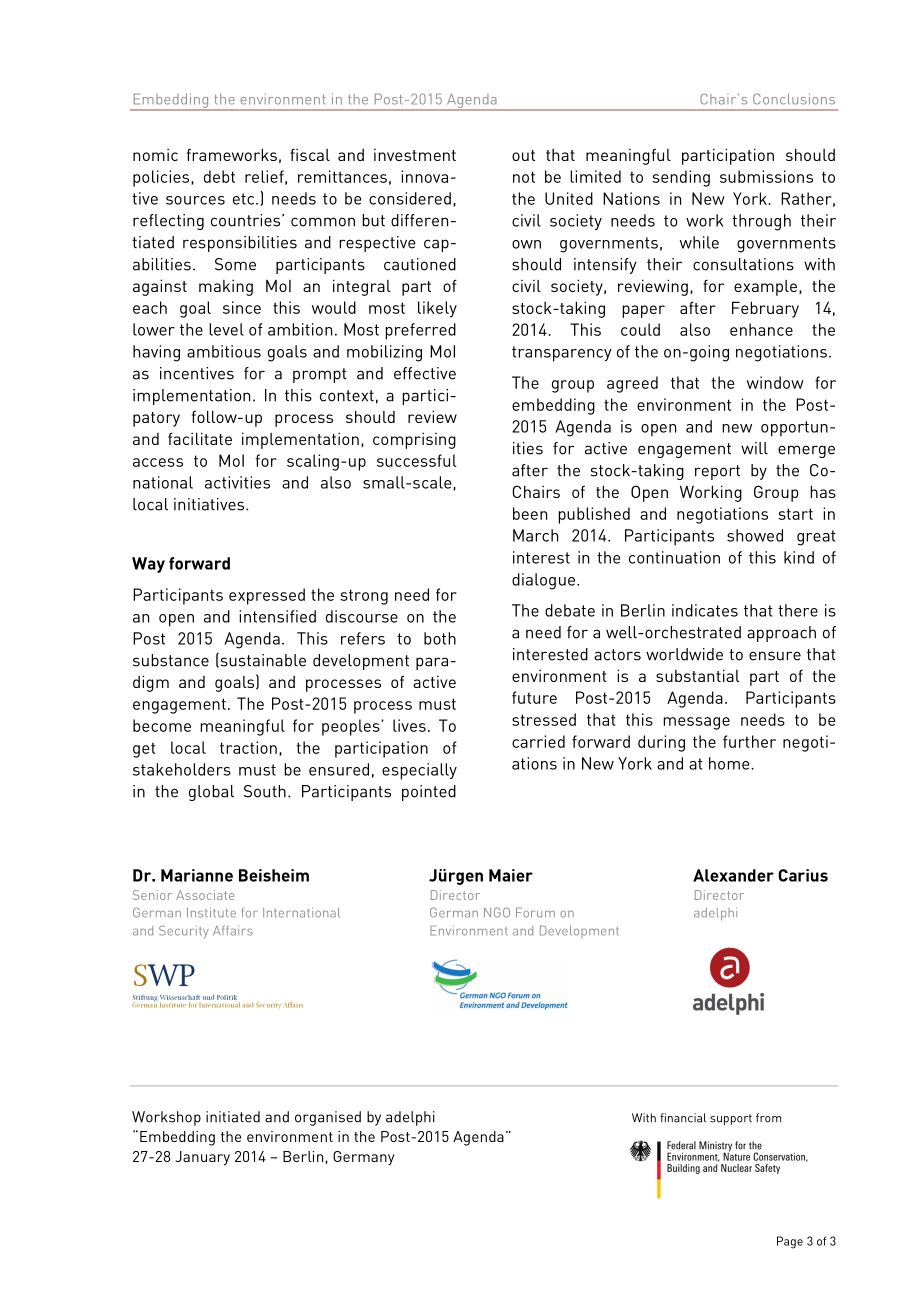  I want to click on January, so click(202, 1158).
